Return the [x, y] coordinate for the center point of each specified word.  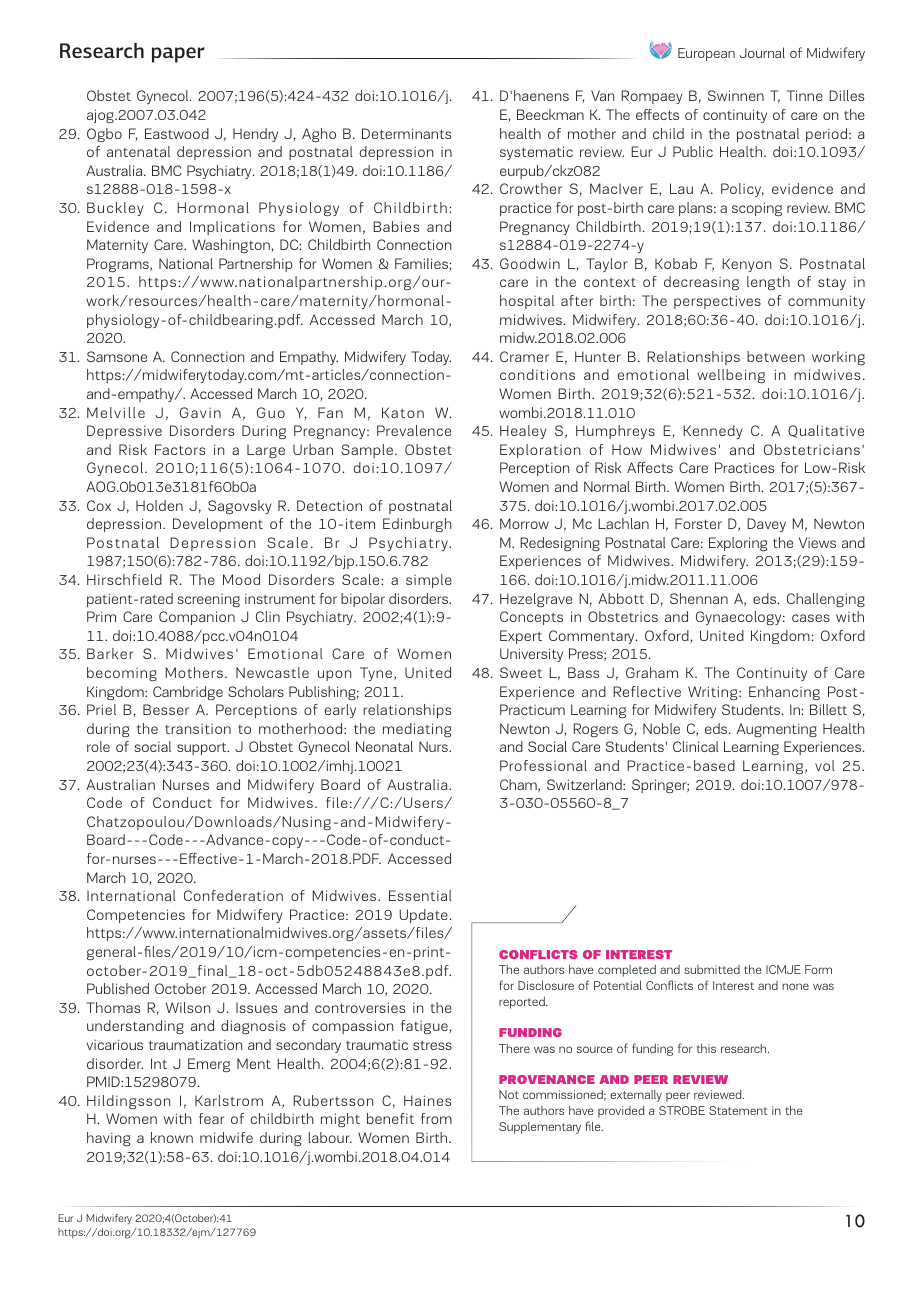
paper [178, 55]
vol [825, 765]
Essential [420, 895]
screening [208, 600]
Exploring [738, 544]
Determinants [406, 133]
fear [212, 1118]
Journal [762, 52]
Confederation [233, 895]
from [436, 1118]
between [776, 356]
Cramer [524, 356]
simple [429, 581]
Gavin [200, 412]
